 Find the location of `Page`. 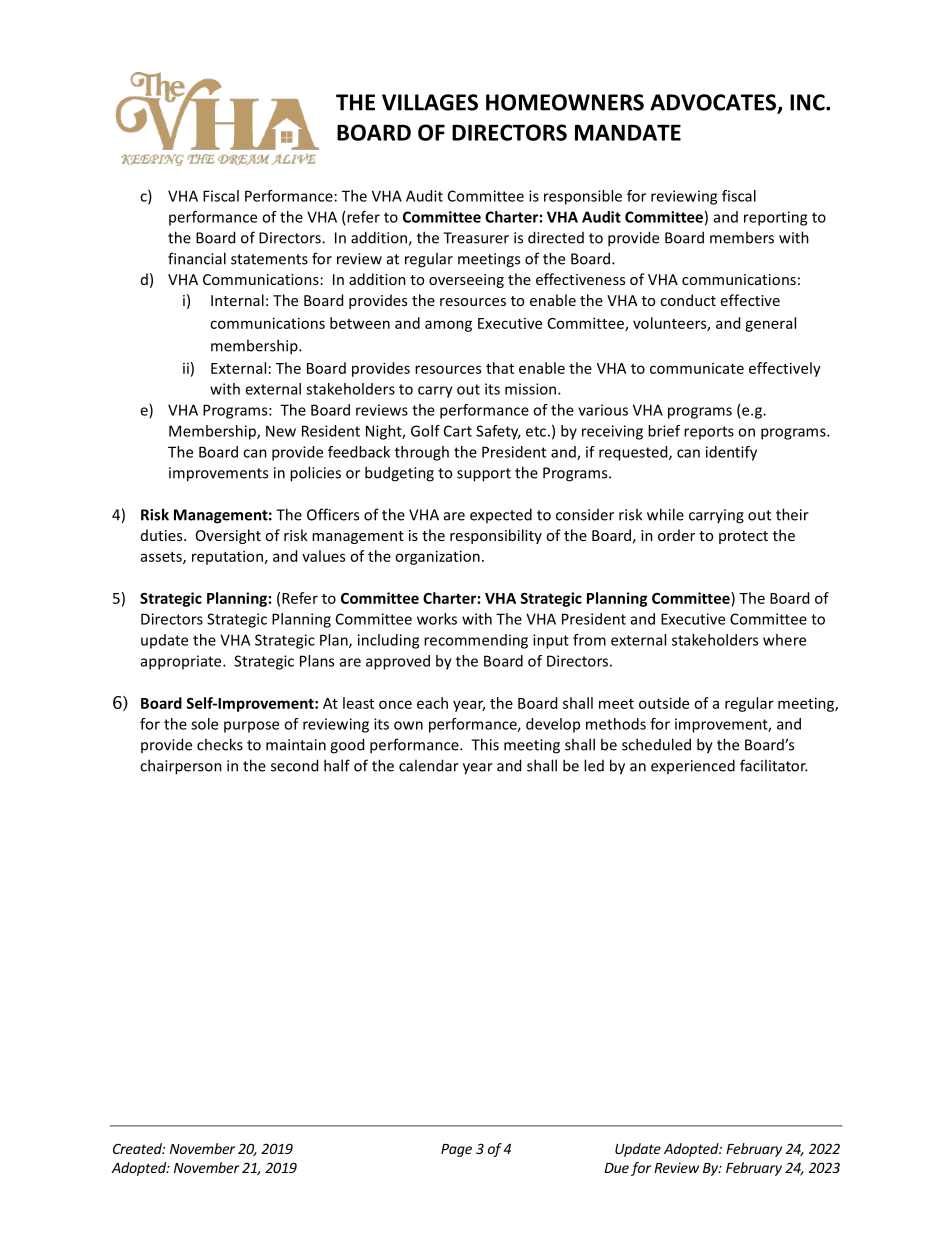

Page is located at coordinates (456, 1150).
